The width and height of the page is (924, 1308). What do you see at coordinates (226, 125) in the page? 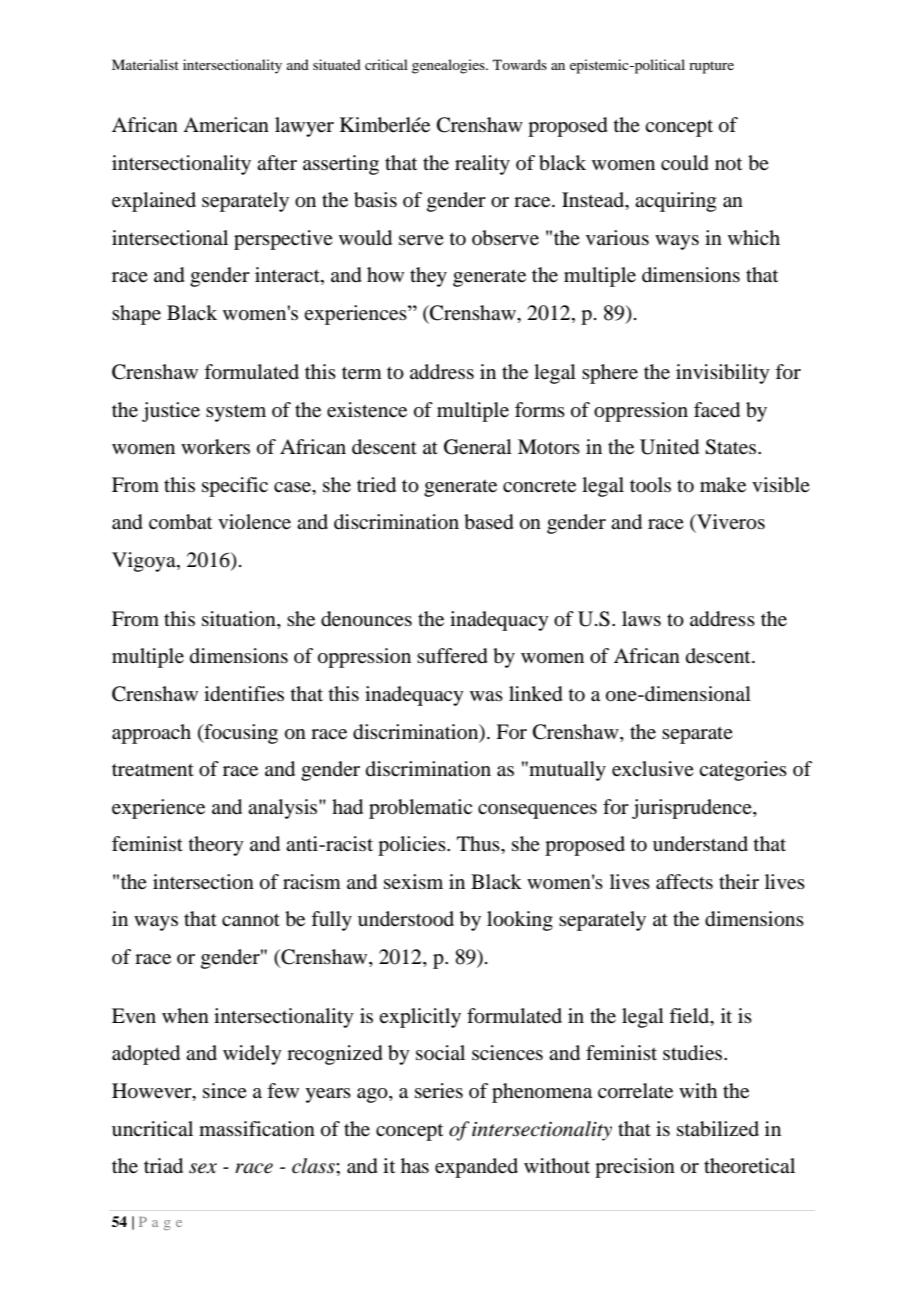
I see `American` at bounding box center [226, 125].
